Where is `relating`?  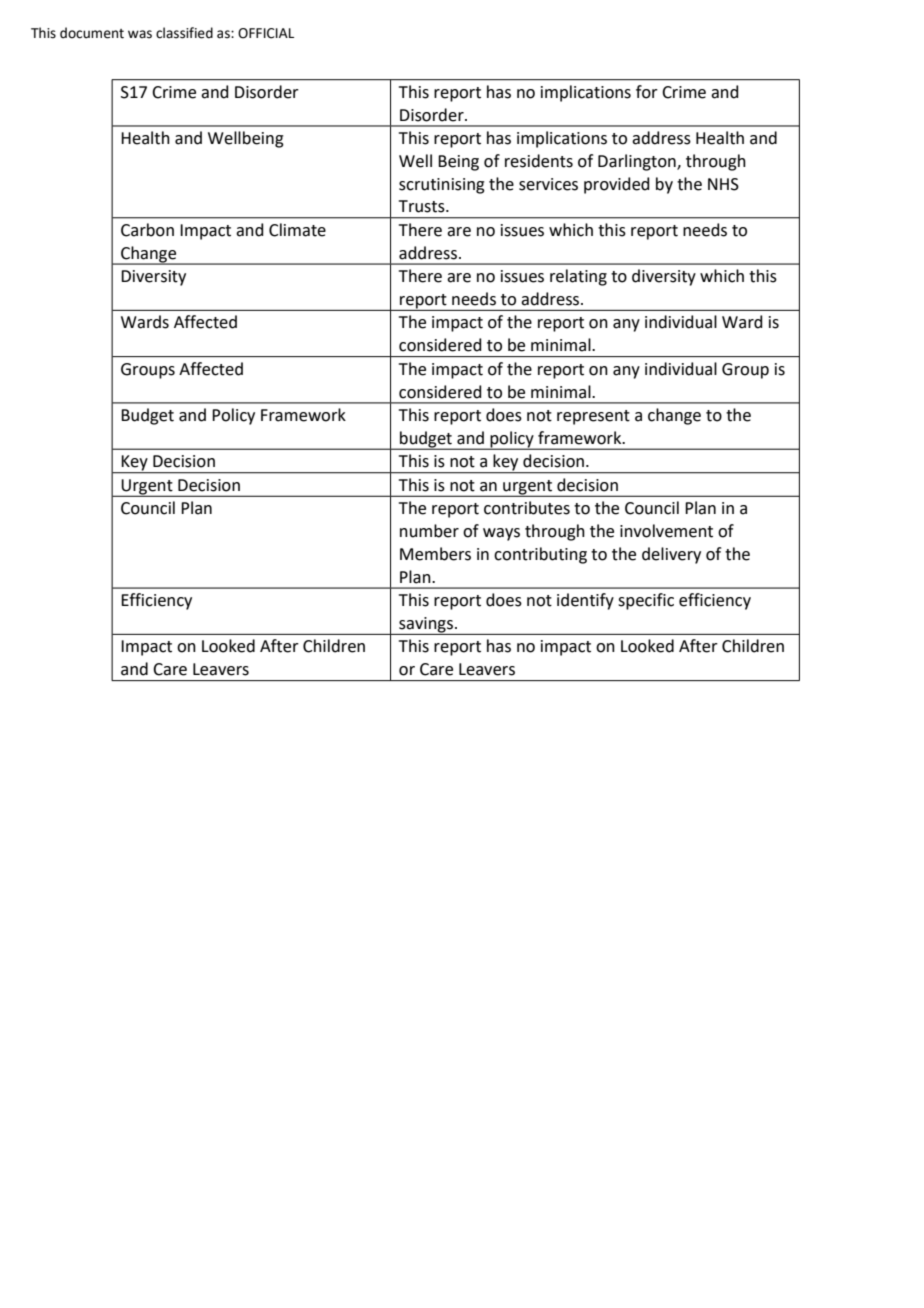 relating is located at coordinates (578, 277).
